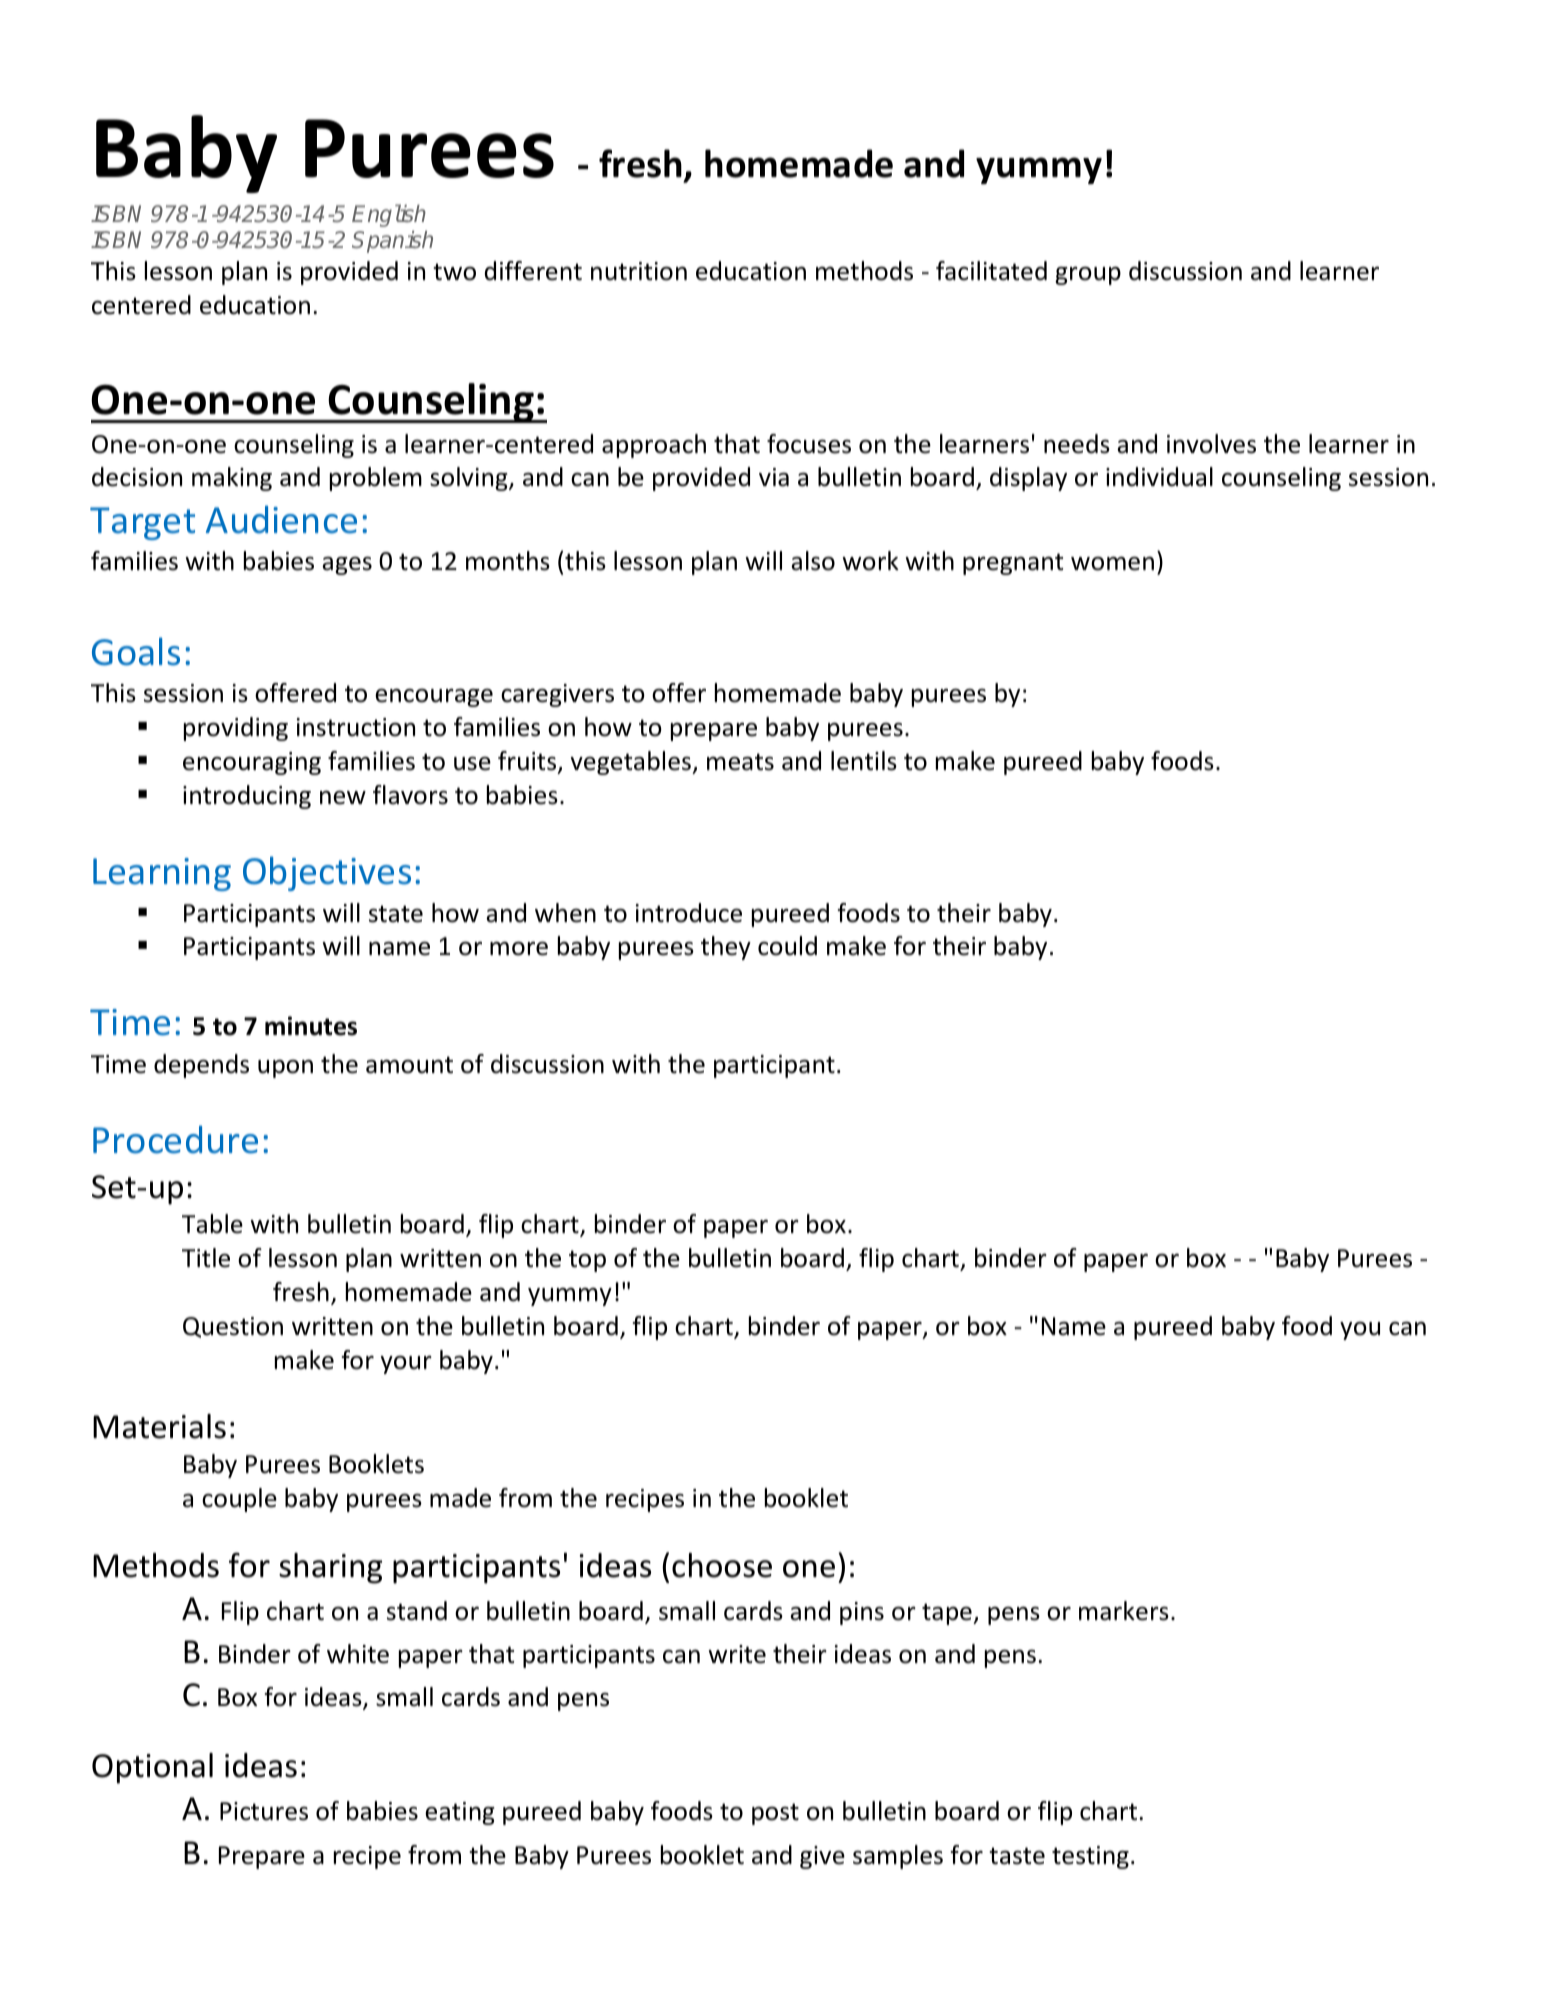 This document has height=2001, width=1546. Describe the element at coordinates (1088, 275) in the document. I see `group` at that location.
